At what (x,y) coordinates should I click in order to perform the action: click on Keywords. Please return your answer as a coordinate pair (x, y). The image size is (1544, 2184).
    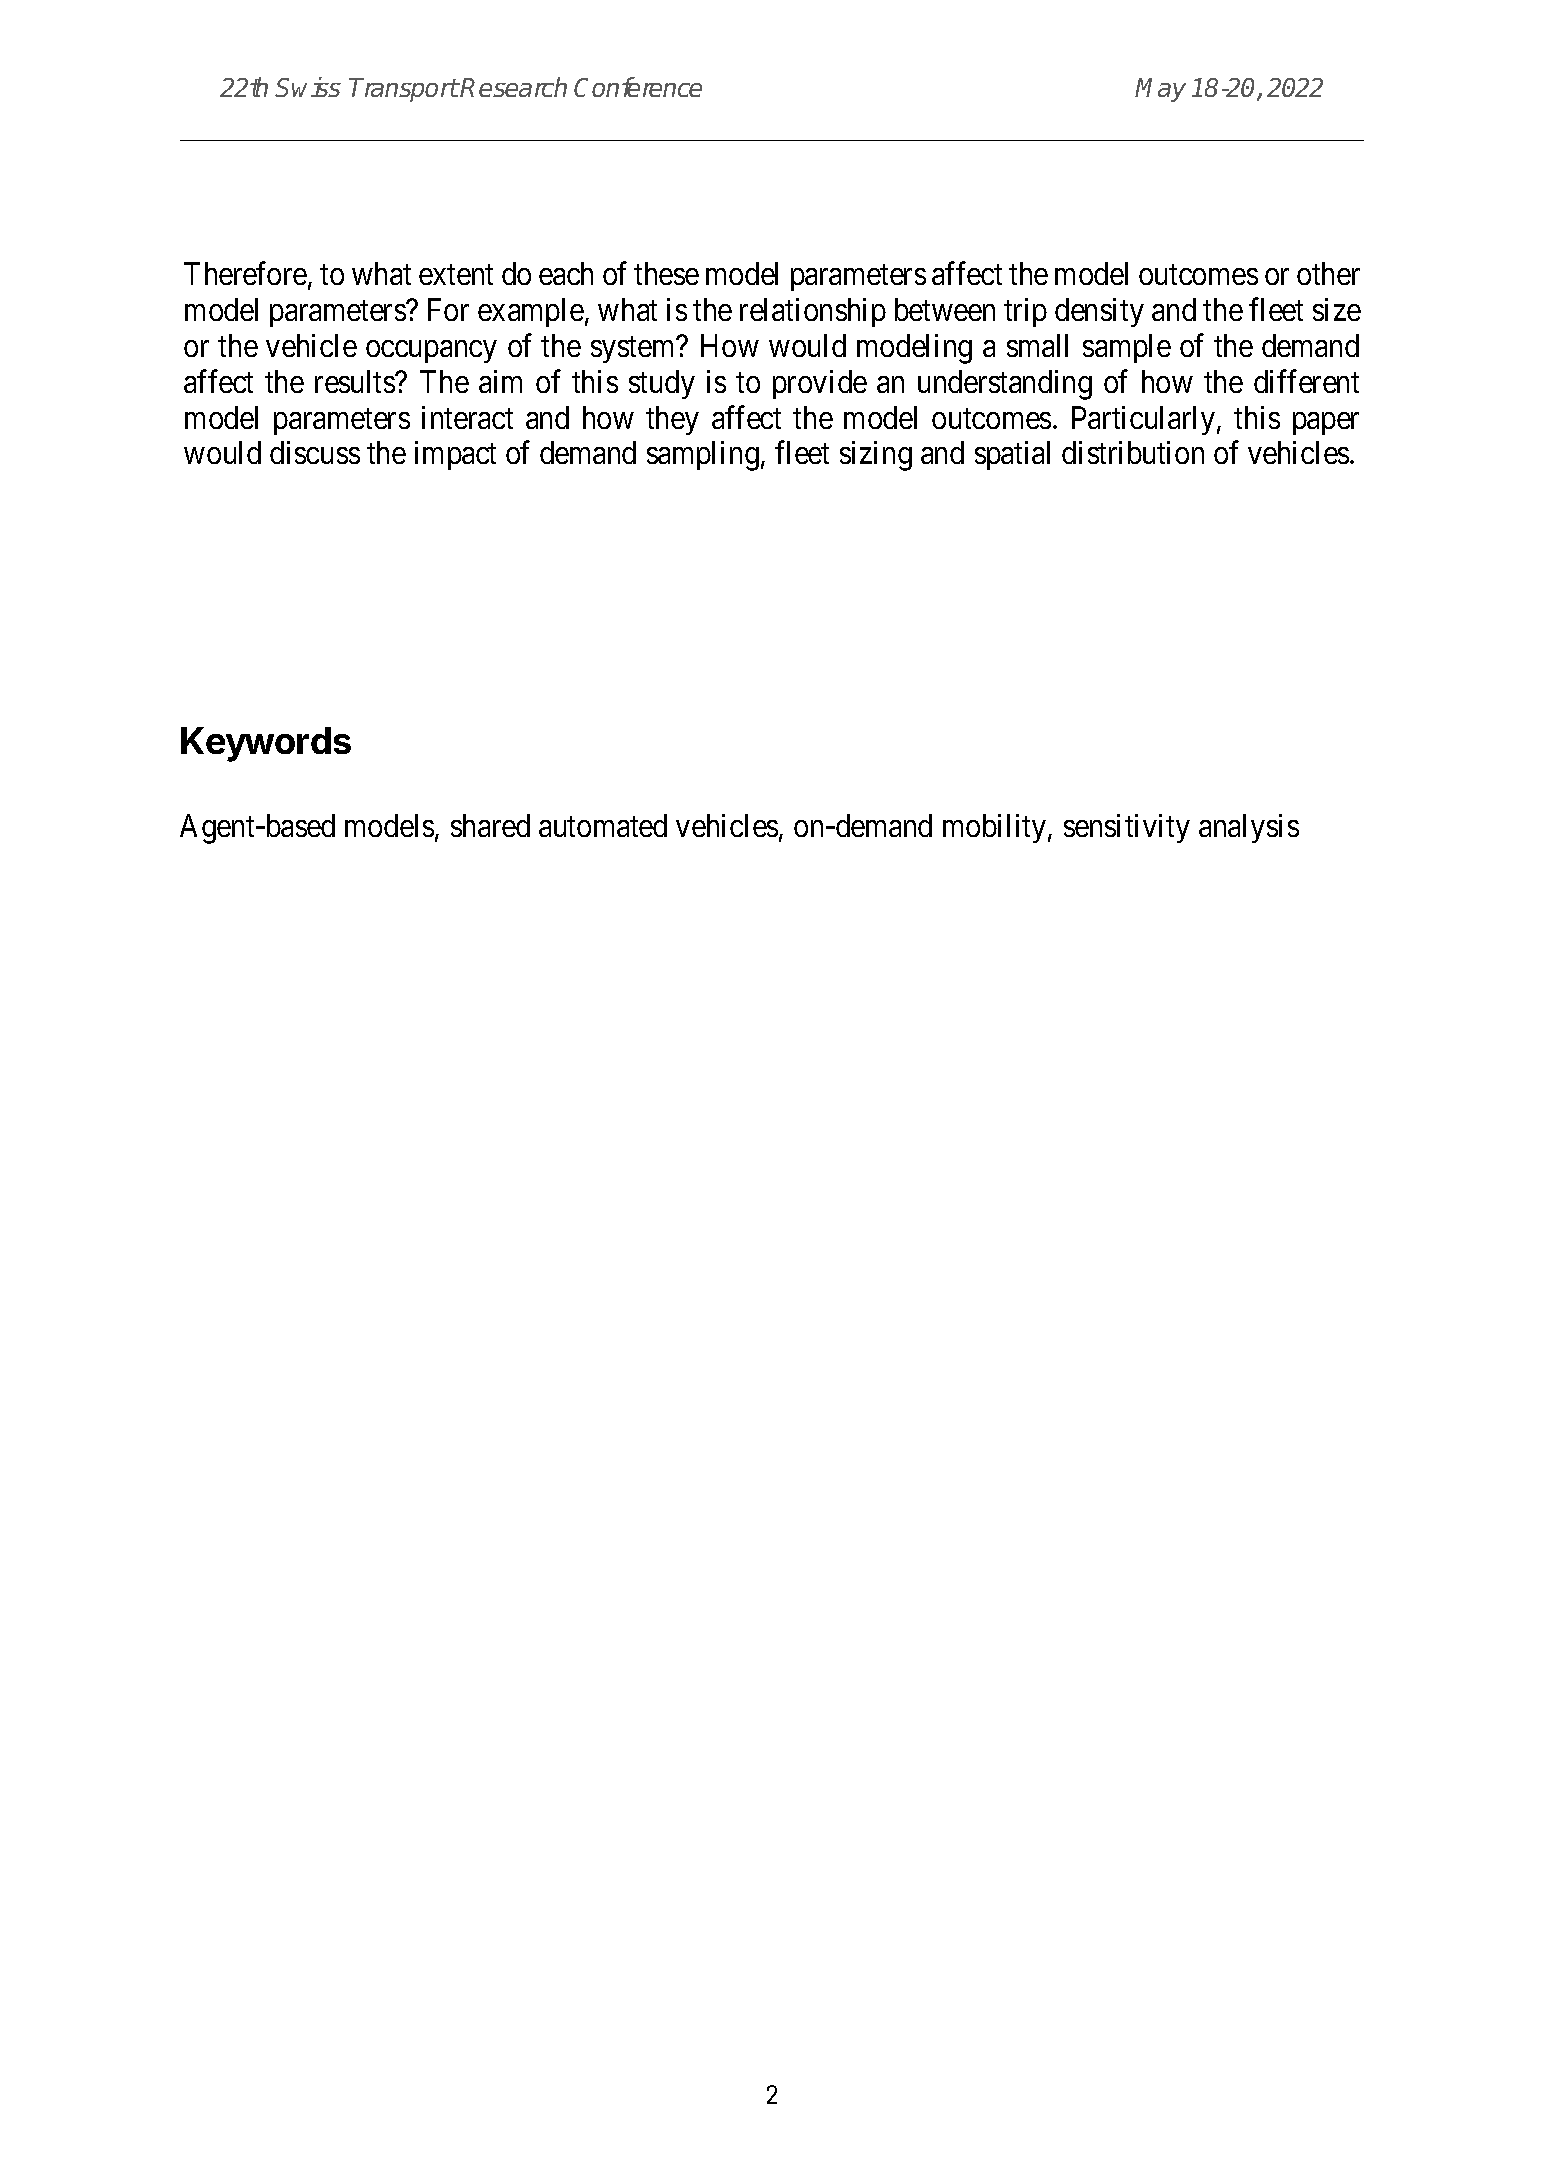
    Looking at the image, I should click on (266, 744).
